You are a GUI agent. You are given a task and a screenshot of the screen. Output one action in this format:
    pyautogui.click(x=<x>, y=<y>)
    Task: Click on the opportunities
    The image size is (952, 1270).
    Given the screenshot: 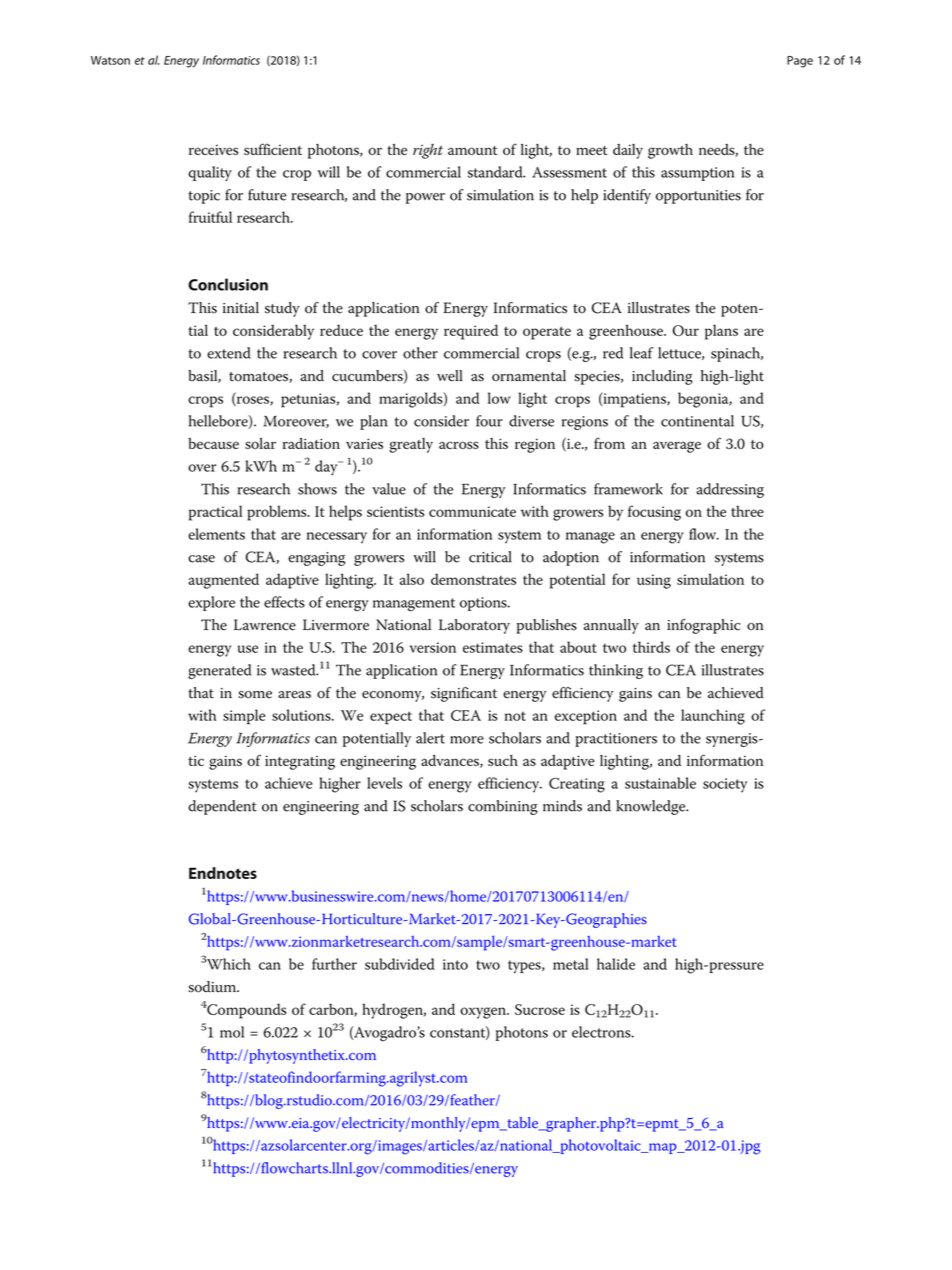 What is the action you would take?
    pyautogui.click(x=698, y=197)
